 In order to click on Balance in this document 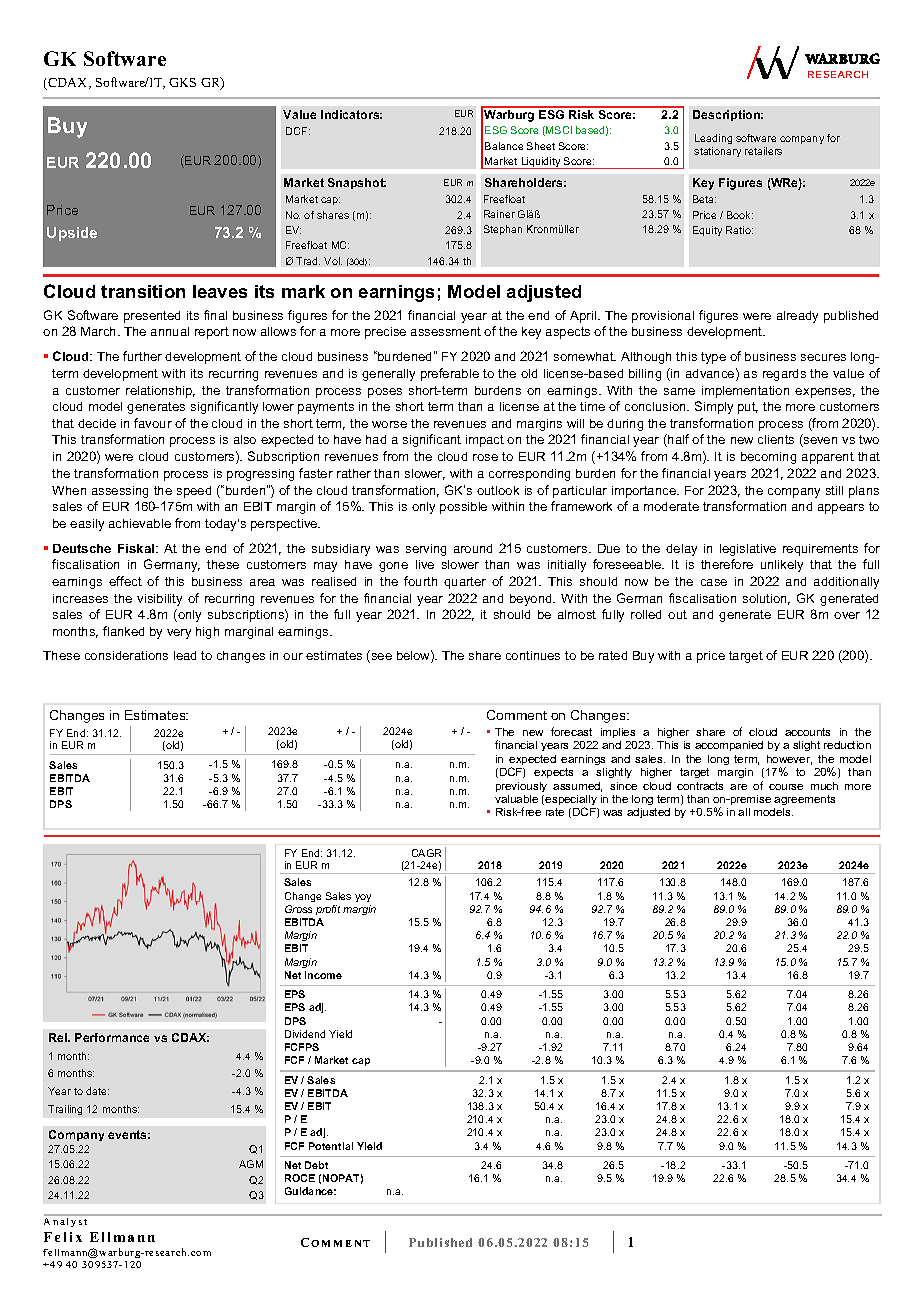, I will do `click(504, 146)`.
